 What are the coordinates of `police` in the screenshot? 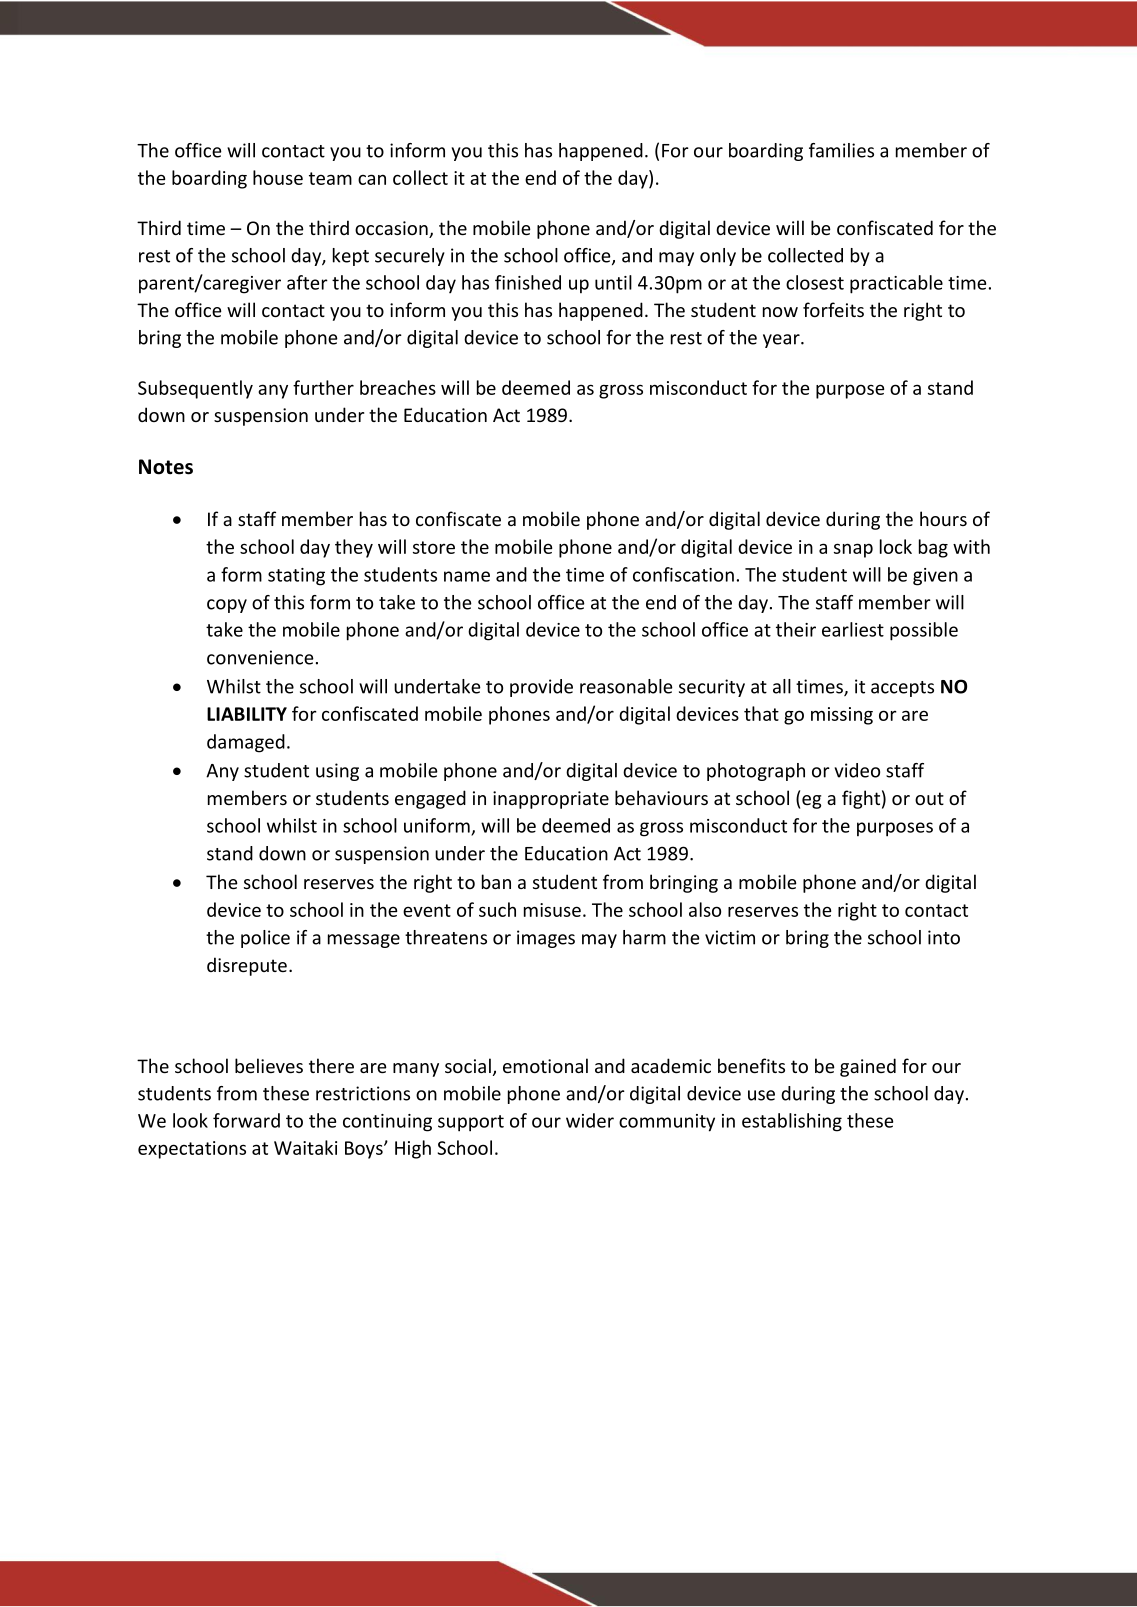 It's located at (265, 939).
